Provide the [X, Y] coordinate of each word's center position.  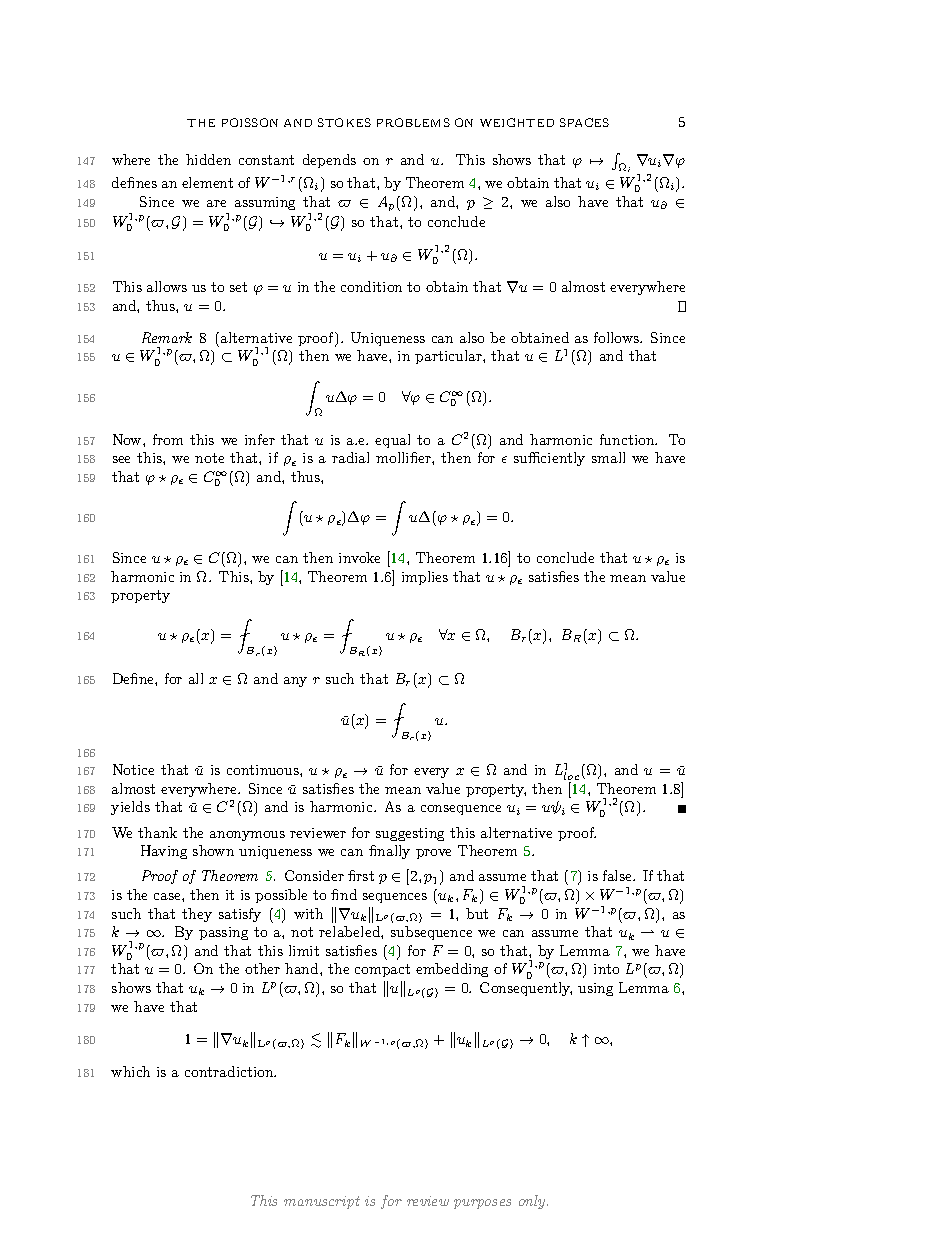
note [209, 458]
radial [350, 457]
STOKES [344, 122]
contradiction [230, 1071]
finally [389, 852]
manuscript [322, 1202]
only [533, 1202]
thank [157, 832]
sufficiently [549, 459]
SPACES [584, 122]
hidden [208, 159]
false [618, 875]
